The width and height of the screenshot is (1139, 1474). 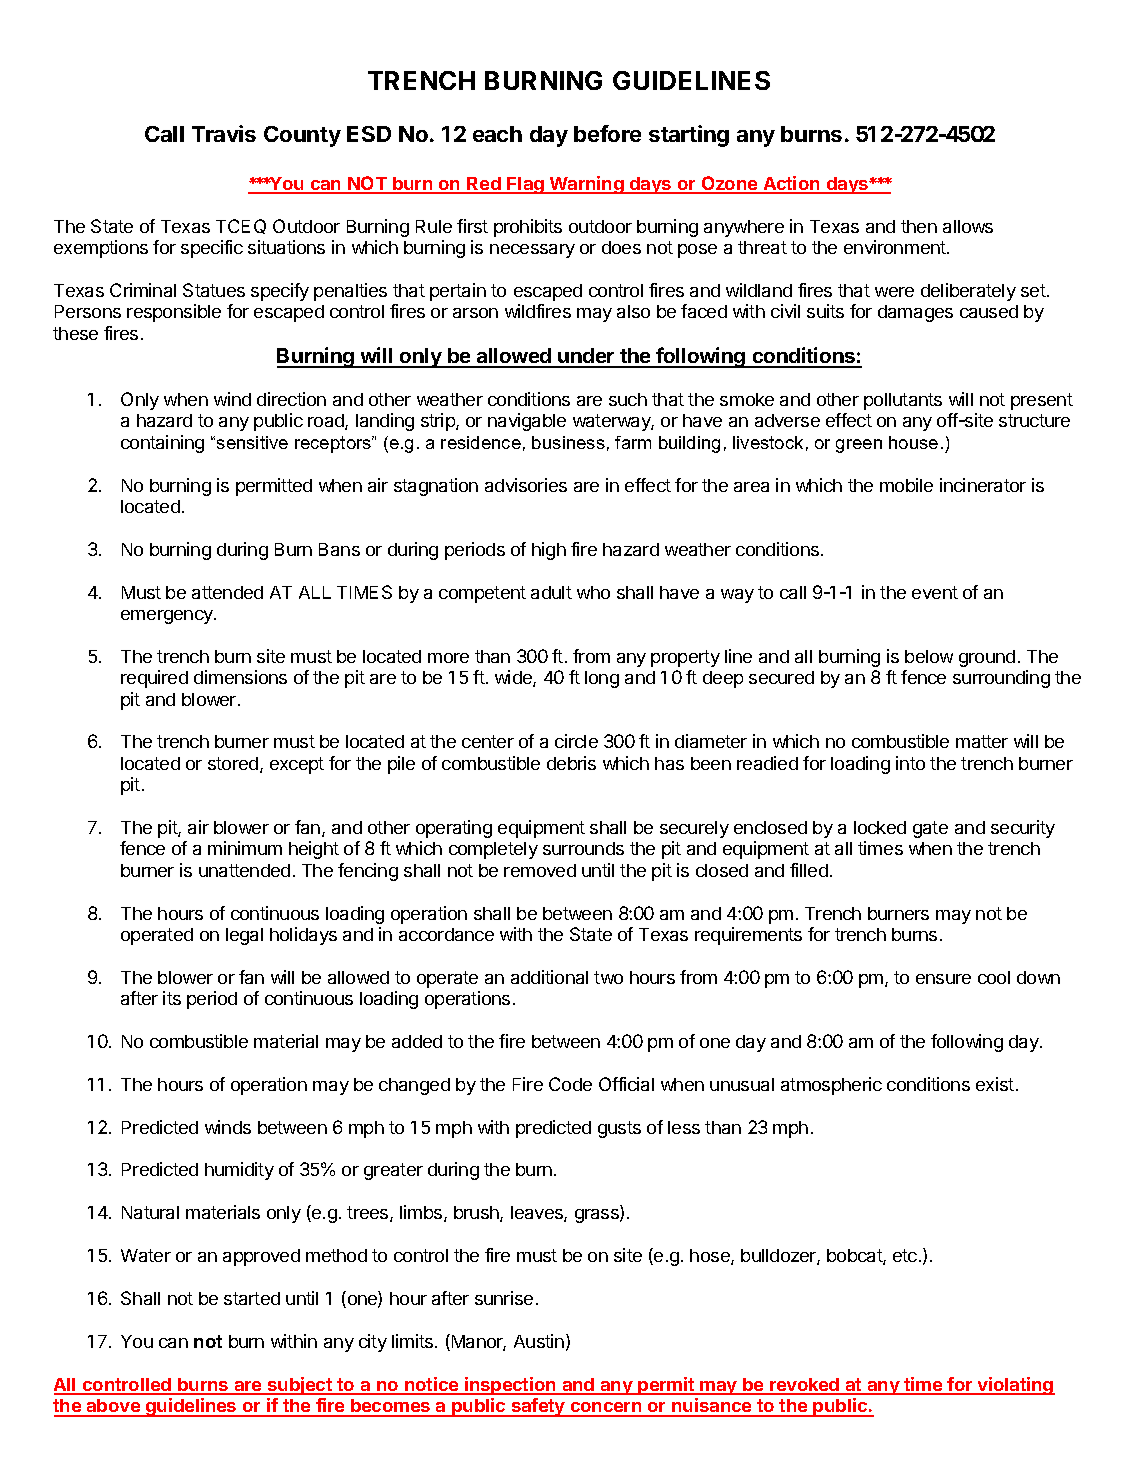 I want to click on Travis, so click(x=224, y=133).
